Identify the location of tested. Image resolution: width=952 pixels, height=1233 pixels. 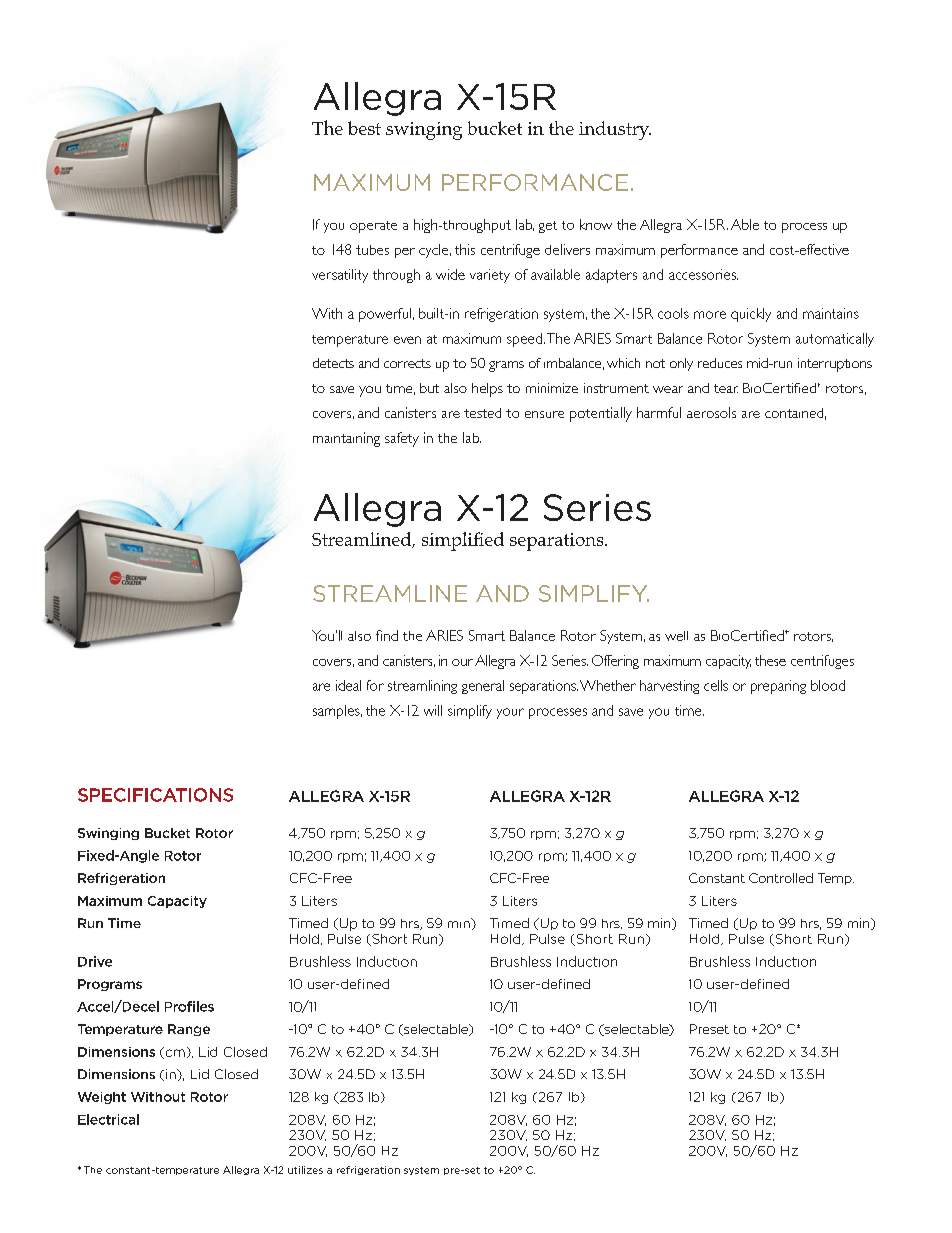
(482, 413).
